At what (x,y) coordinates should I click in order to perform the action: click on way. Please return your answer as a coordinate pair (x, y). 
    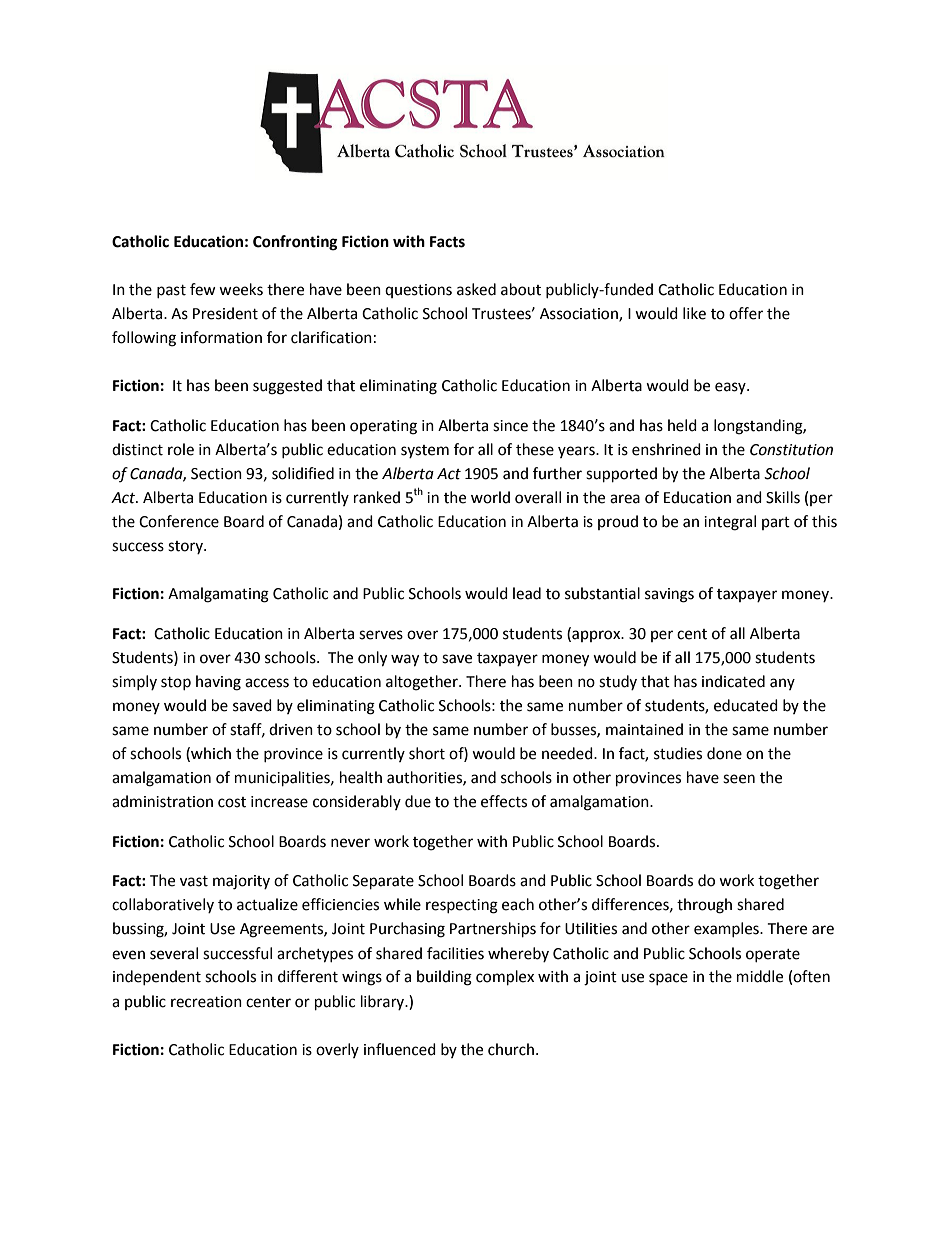
    Looking at the image, I should click on (405, 660).
